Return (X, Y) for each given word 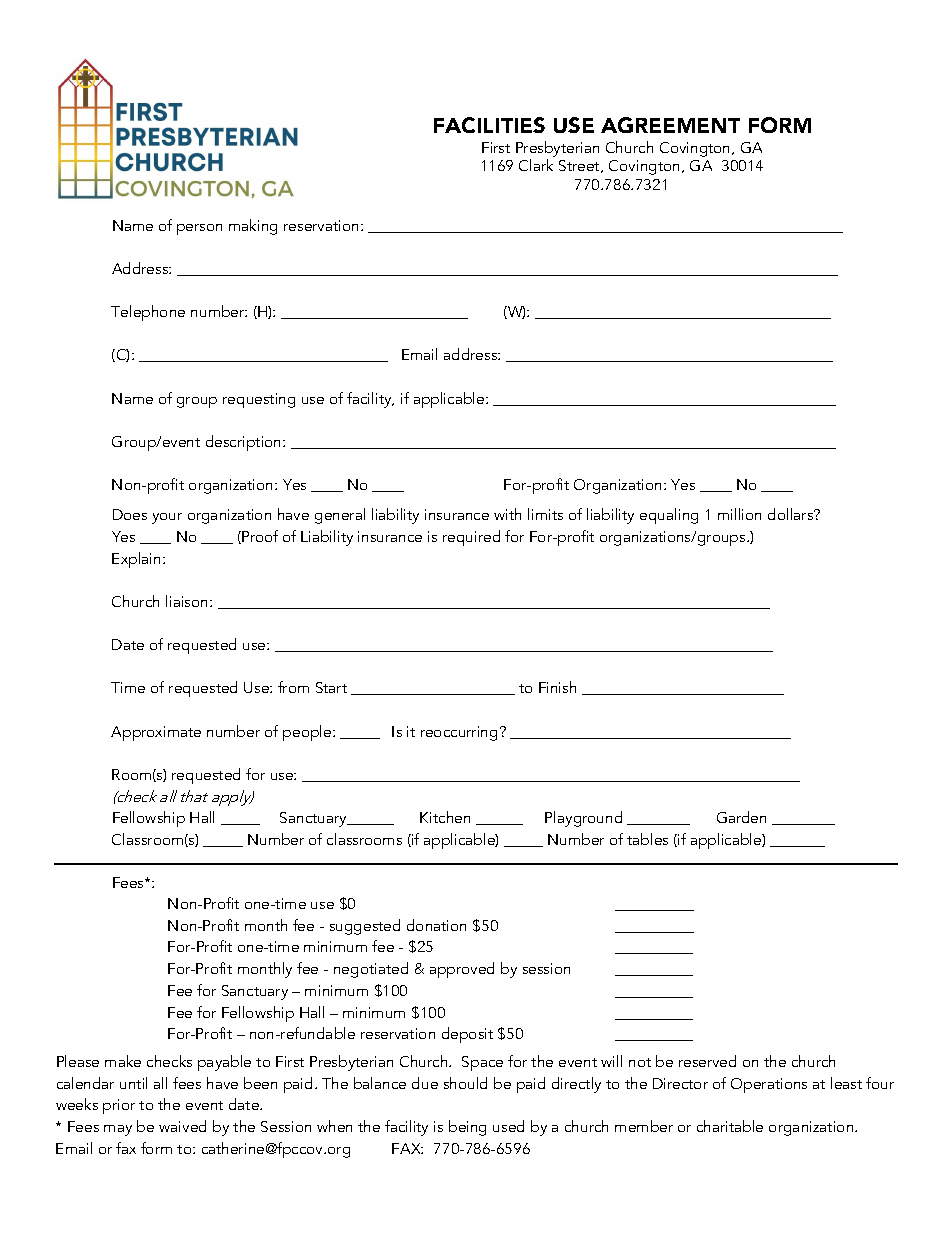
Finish (557, 687)
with (507, 514)
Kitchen (445, 817)
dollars (792, 514)
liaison (188, 601)
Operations (769, 1085)
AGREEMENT (670, 125)
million (739, 514)
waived (182, 1126)
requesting (259, 400)
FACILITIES (489, 125)
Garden (741, 817)
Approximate (156, 733)
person (199, 229)
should (465, 1083)
